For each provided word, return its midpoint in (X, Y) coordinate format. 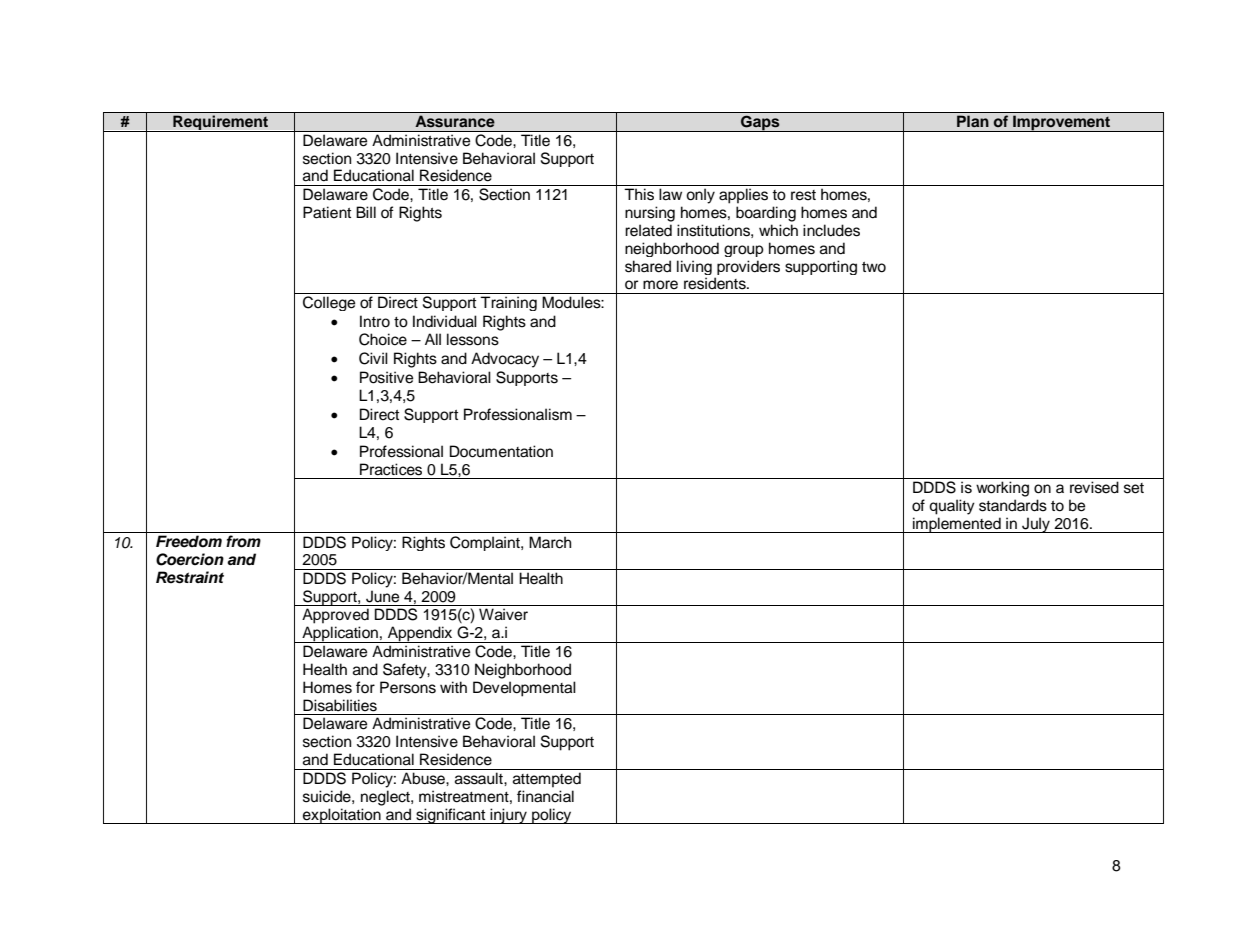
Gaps (760, 123)
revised (1094, 487)
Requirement (220, 123)
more (660, 285)
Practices (391, 469)
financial (545, 796)
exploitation (342, 816)
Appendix (420, 634)
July (1036, 525)
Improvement (1062, 123)
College (329, 303)
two (874, 267)
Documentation (501, 451)
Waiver (503, 614)
